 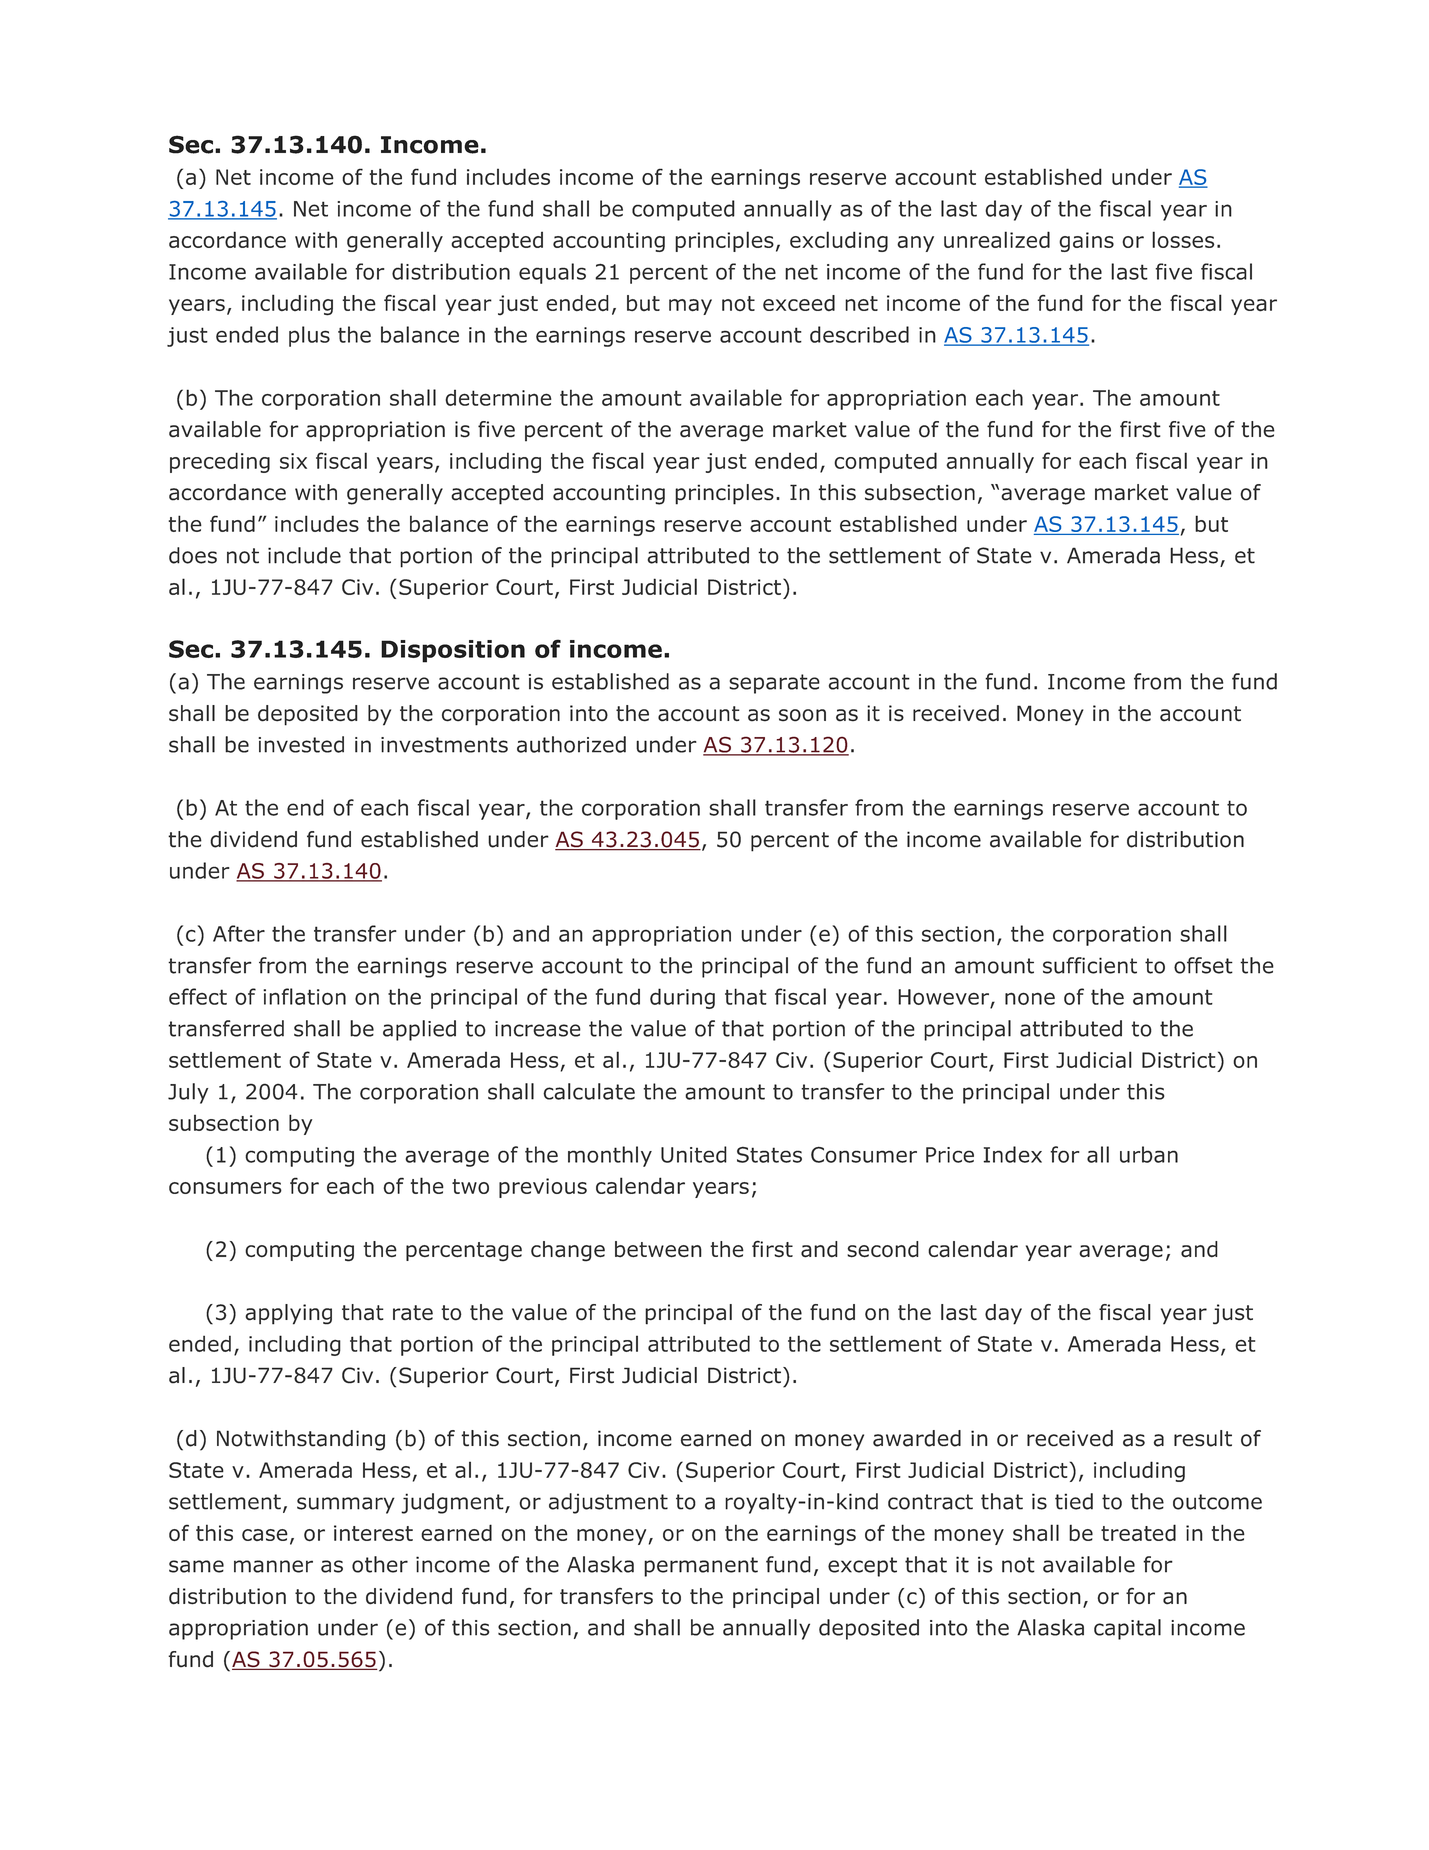 What do you see at coordinates (309, 336) in the screenshot?
I see `plus` at bounding box center [309, 336].
